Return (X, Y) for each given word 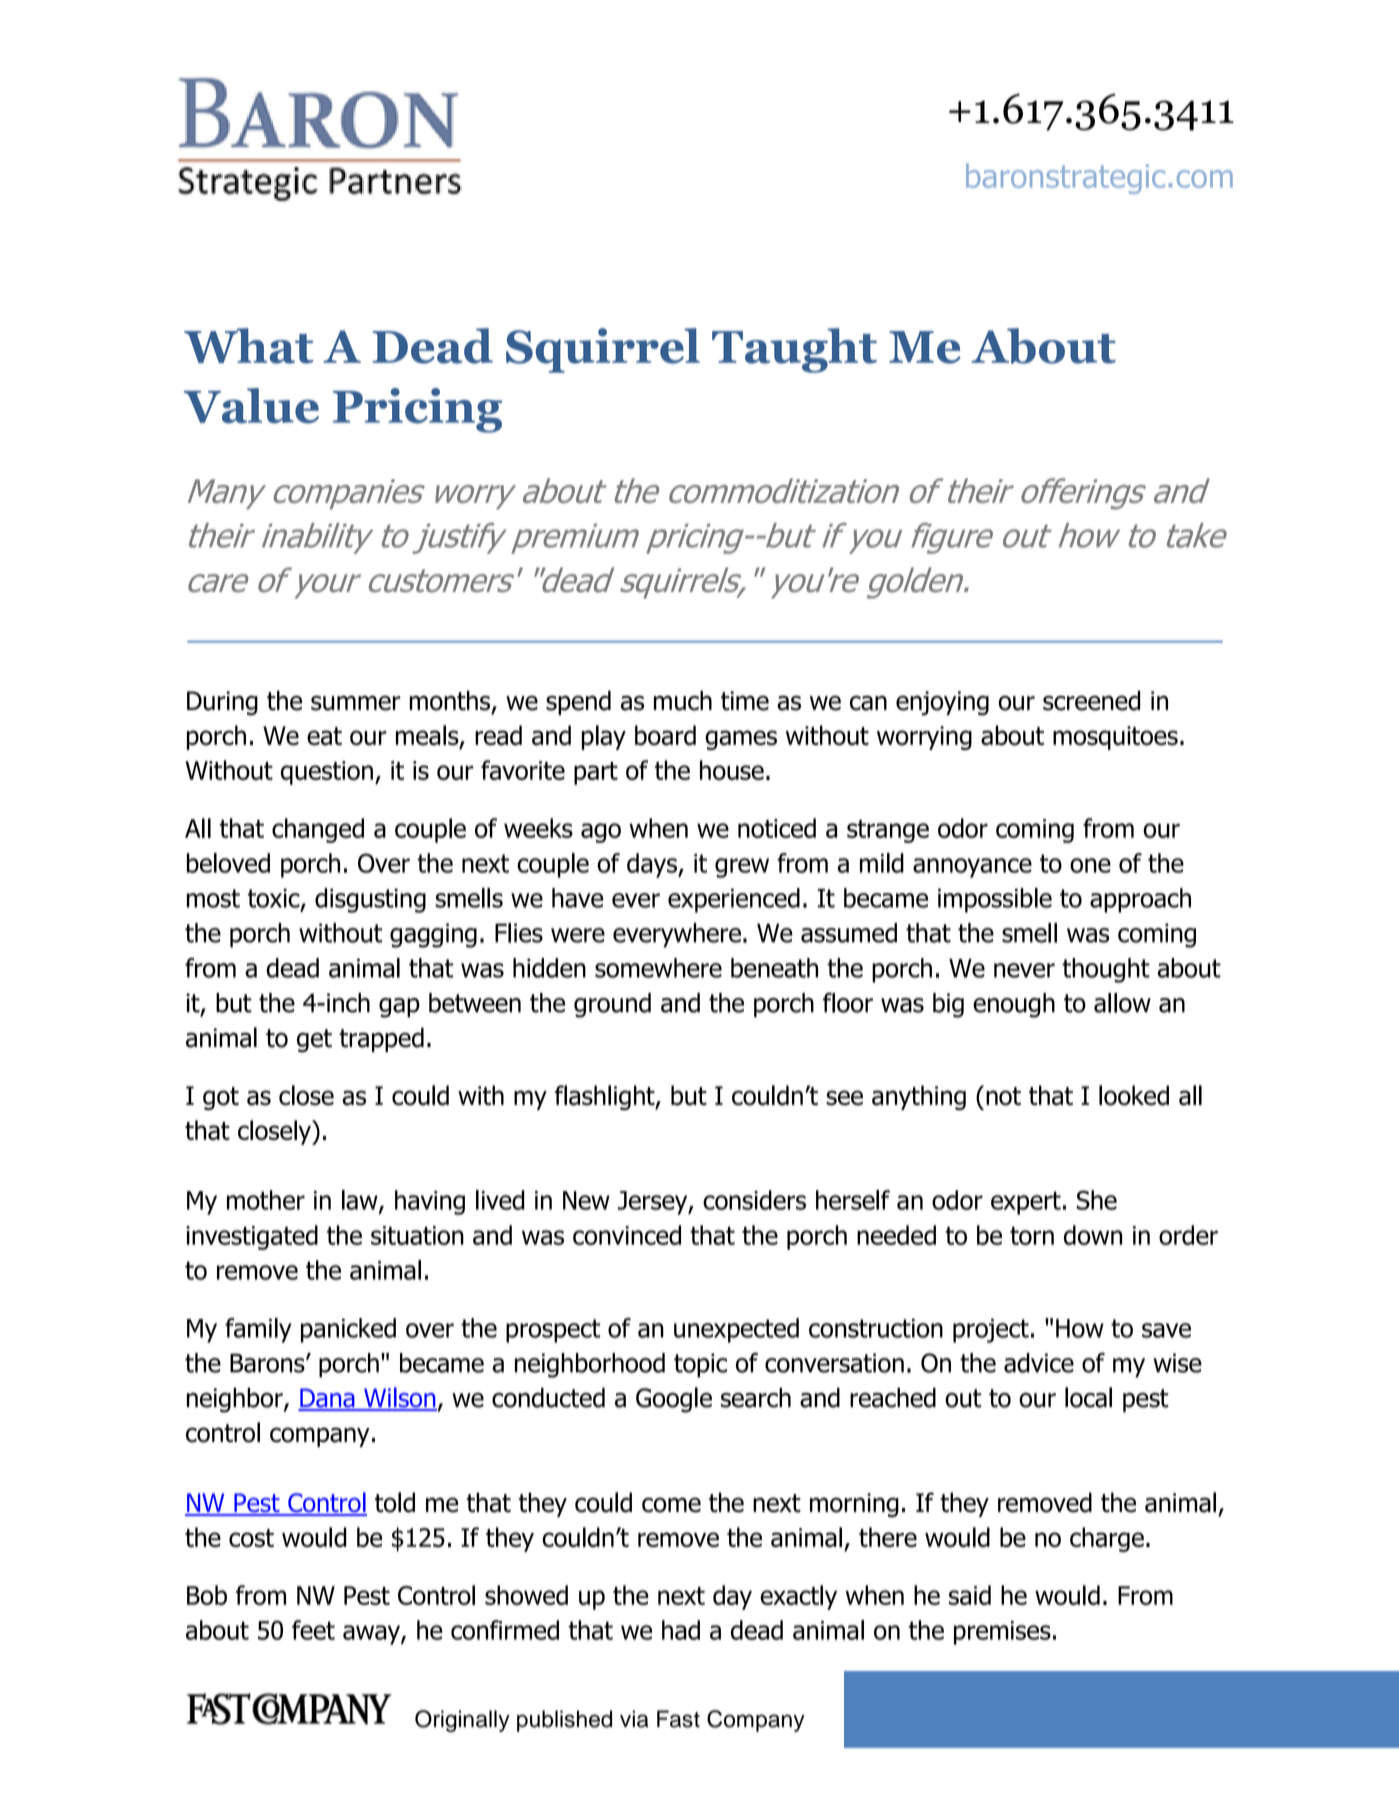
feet (313, 1630)
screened (1091, 700)
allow (1122, 1003)
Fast (678, 1719)
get (314, 1041)
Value (251, 406)
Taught (794, 350)
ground (612, 1005)
